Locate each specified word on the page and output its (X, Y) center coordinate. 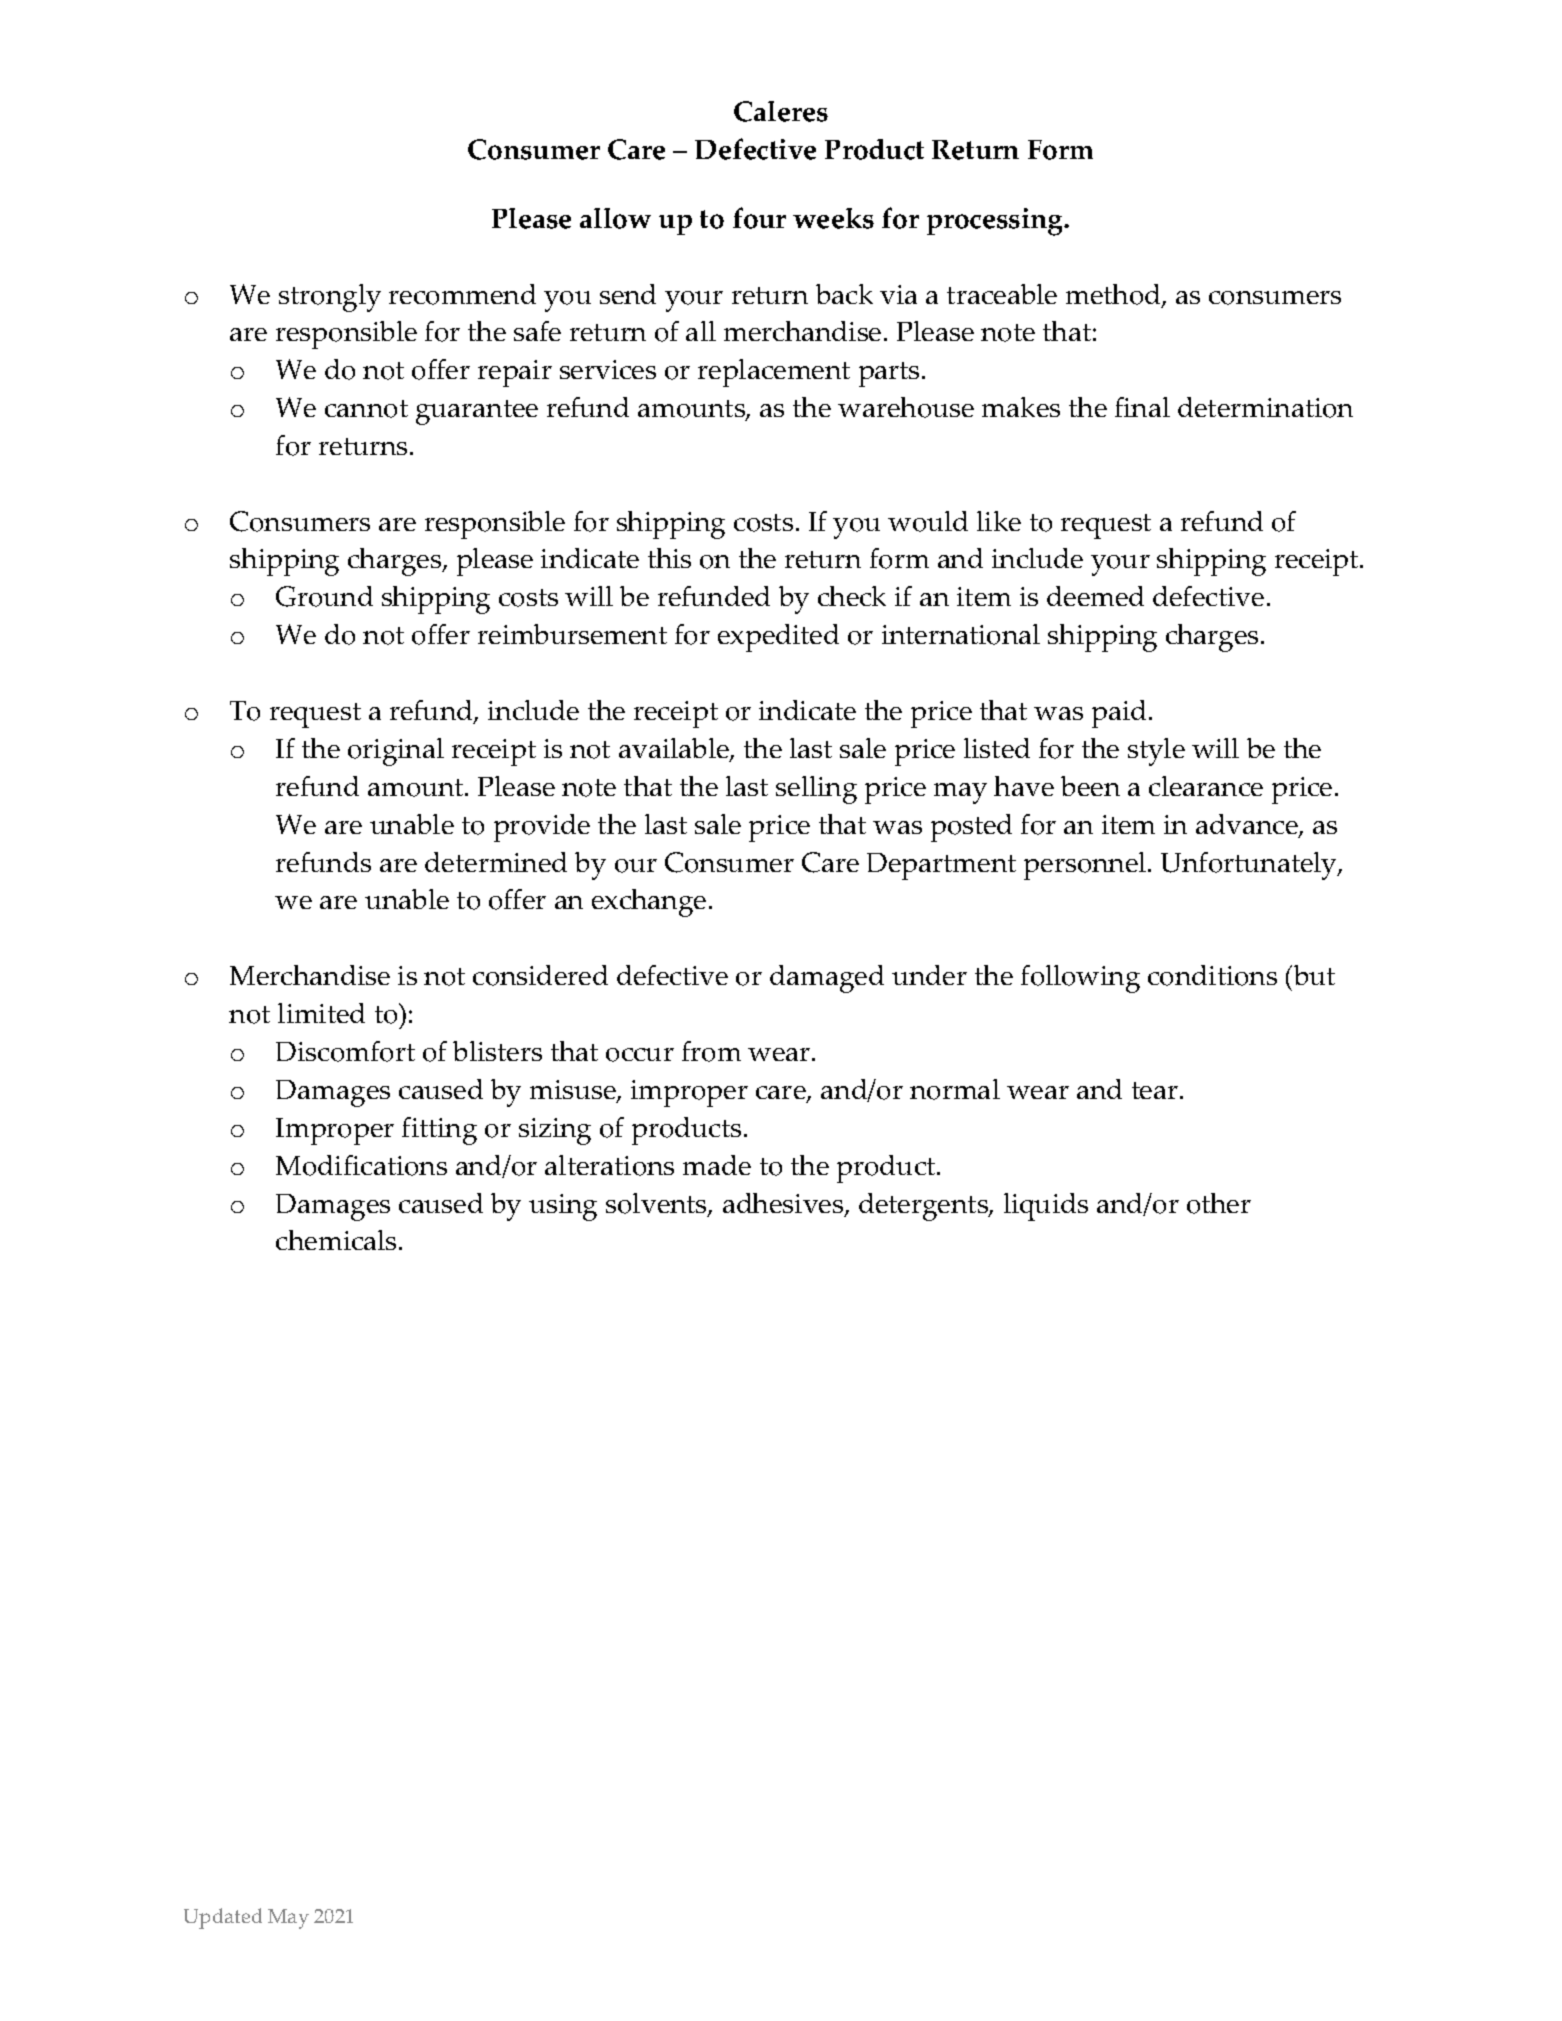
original (396, 752)
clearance (1206, 786)
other (1219, 1203)
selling (816, 790)
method (1114, 295)
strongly (330, 298)
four (759, 218)
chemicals (336, 1240)
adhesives (784, 1204)
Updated (223, 1918)
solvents (657, 1204)
